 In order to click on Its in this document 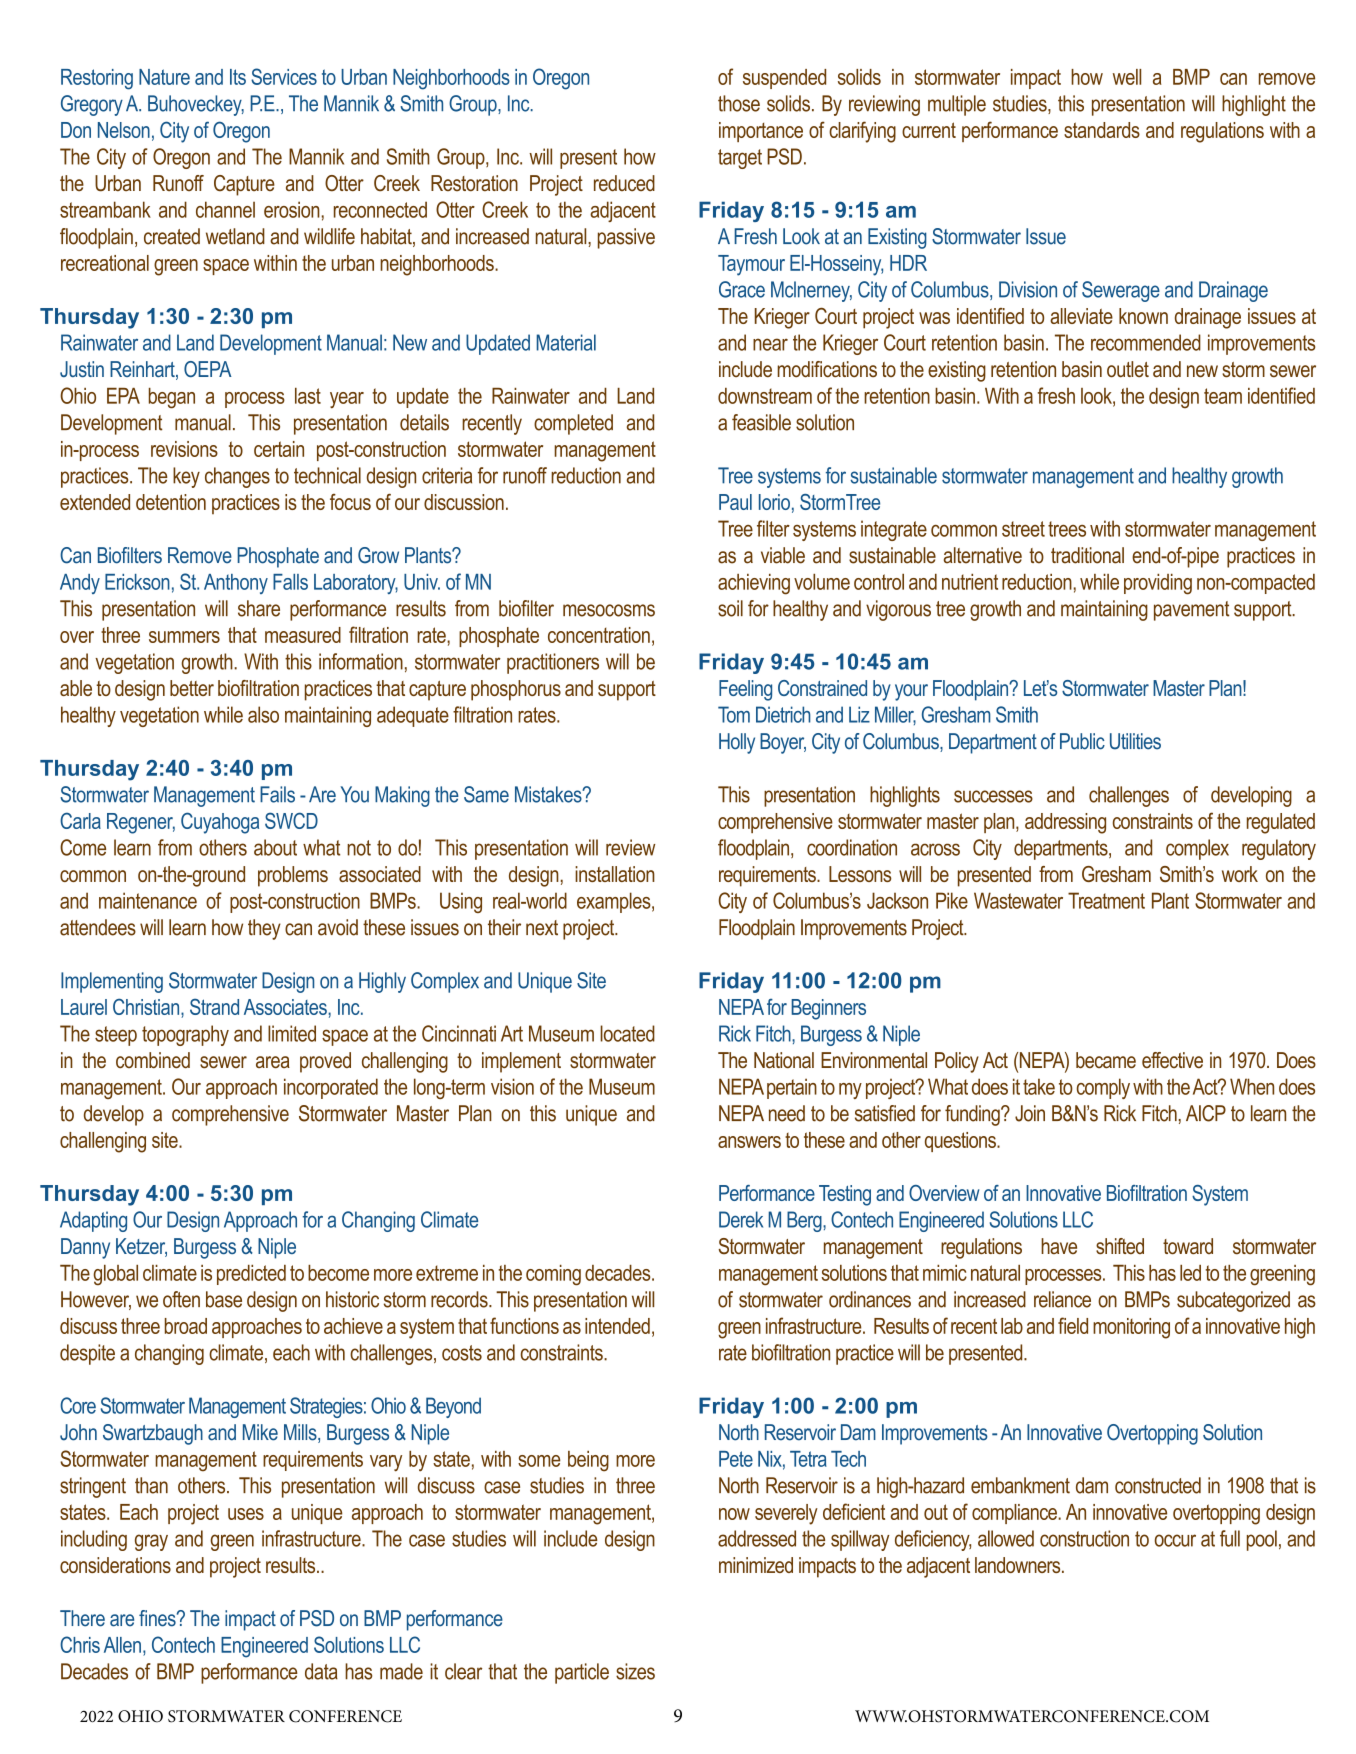, I will do `click(238, 77)`.
